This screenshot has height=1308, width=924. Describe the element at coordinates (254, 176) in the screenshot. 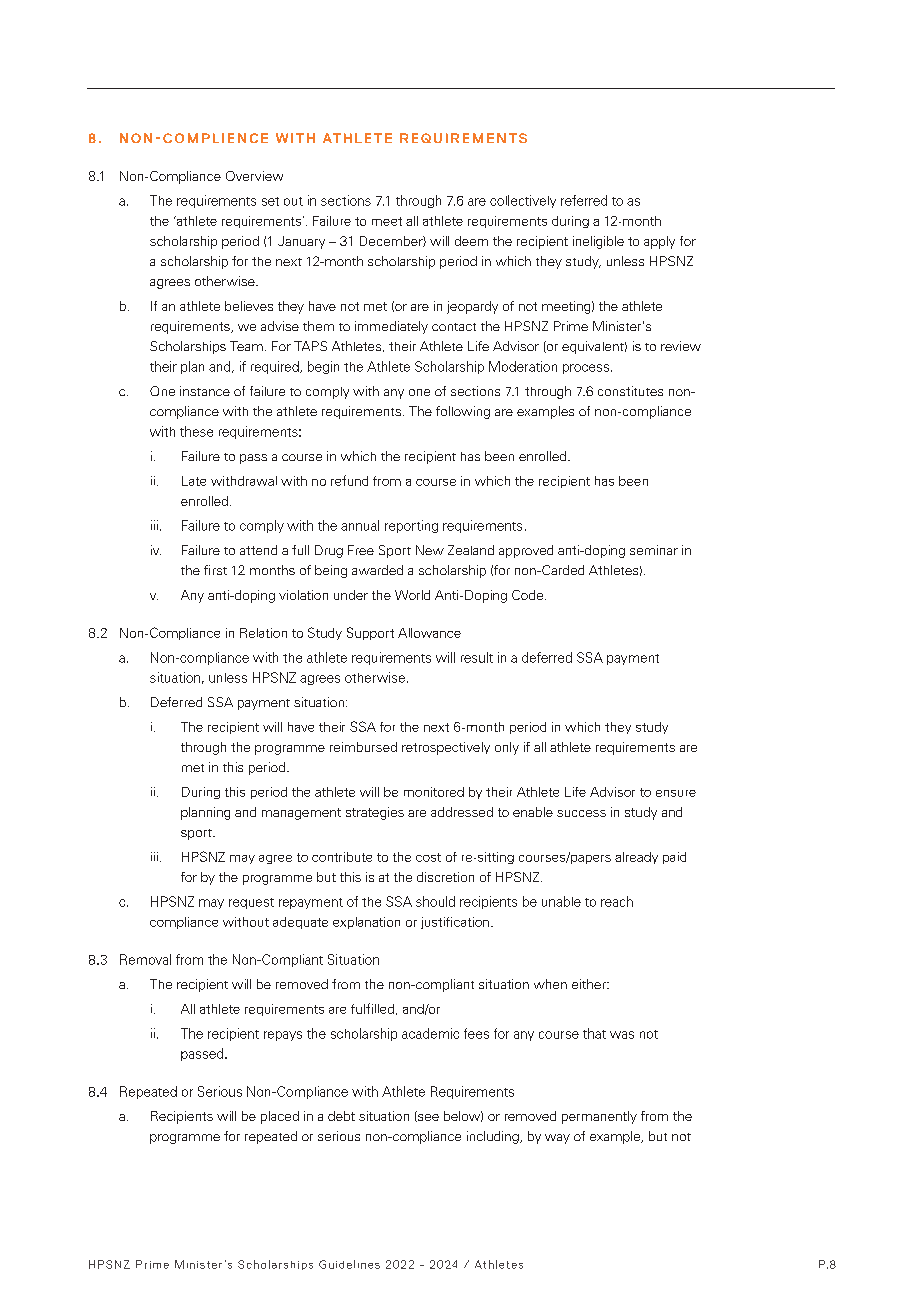

I see `Overview` at that location.
